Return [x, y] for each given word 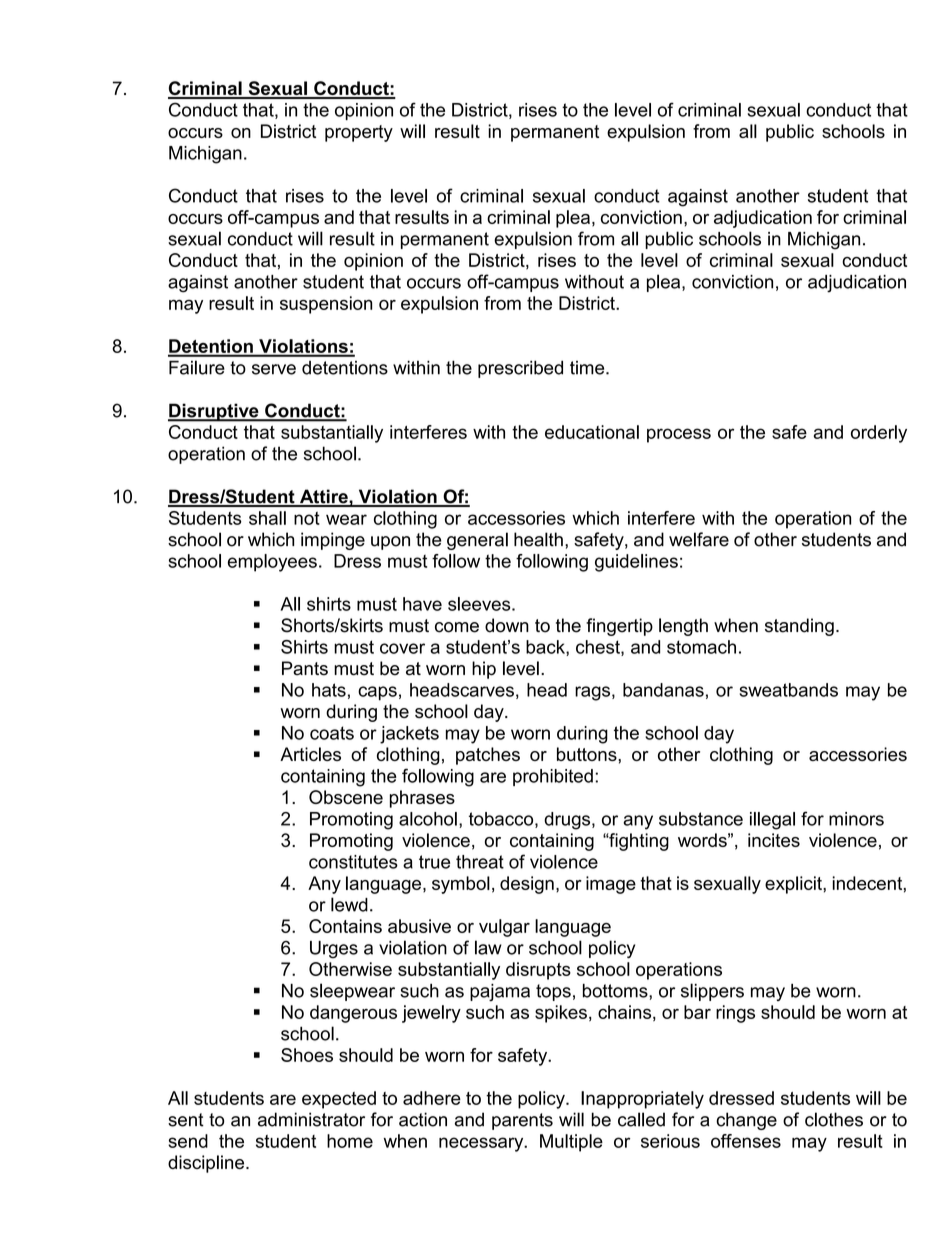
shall [267, 518]
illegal [772, 821]
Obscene [346, 797]
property [359, 133]
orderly [879, 434]
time [588, 368]
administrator [311, 1119]
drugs [568, 821]
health [538, 539]
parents [522, 1121]
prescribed [520, 369]
